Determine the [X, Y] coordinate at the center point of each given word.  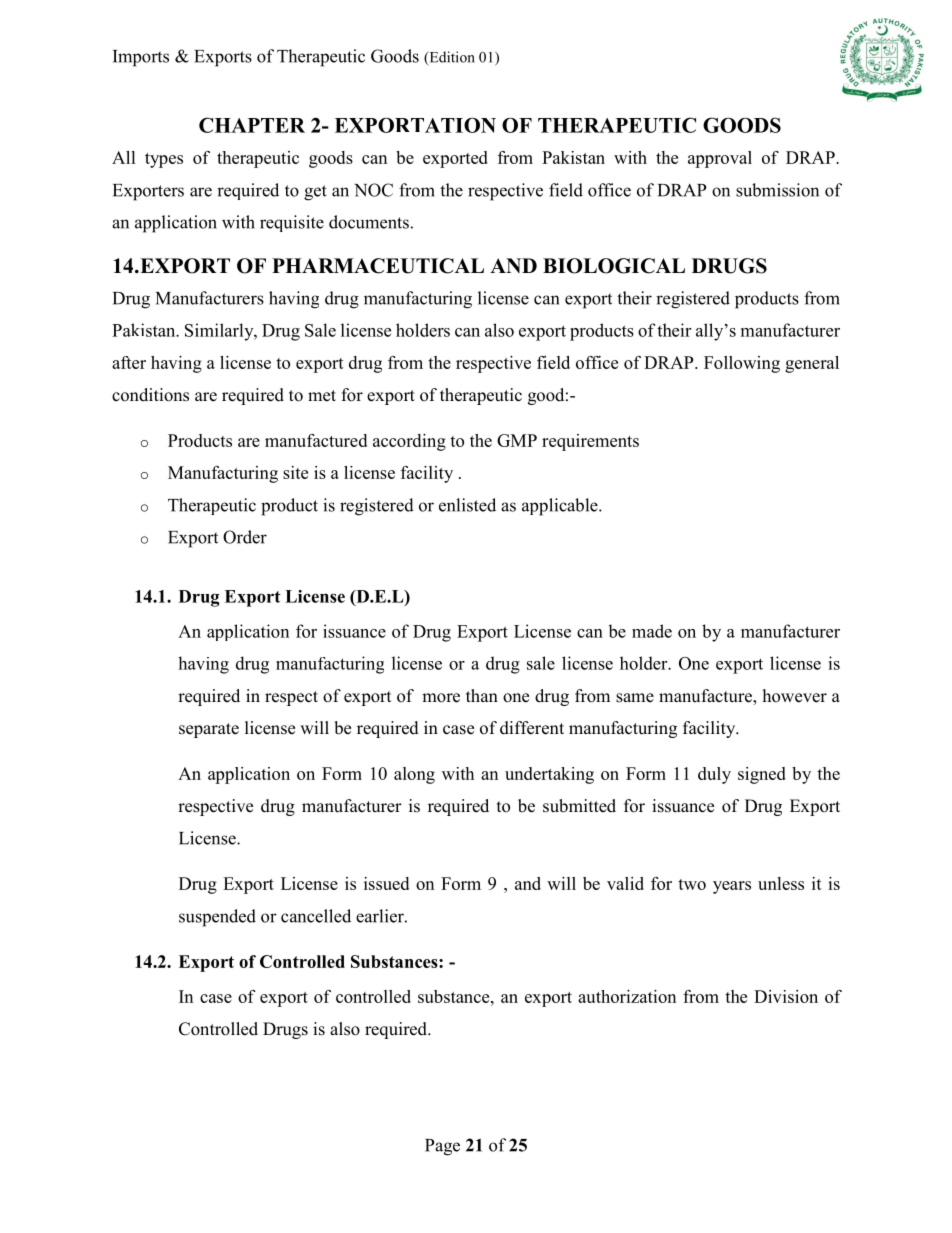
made [652, 631]
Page [442, 1147]
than [482, 695]
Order [245, 537]
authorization [627, 996]
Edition [451, 58]
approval [720, 159]
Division [786, 996]
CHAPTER [252, 125]
